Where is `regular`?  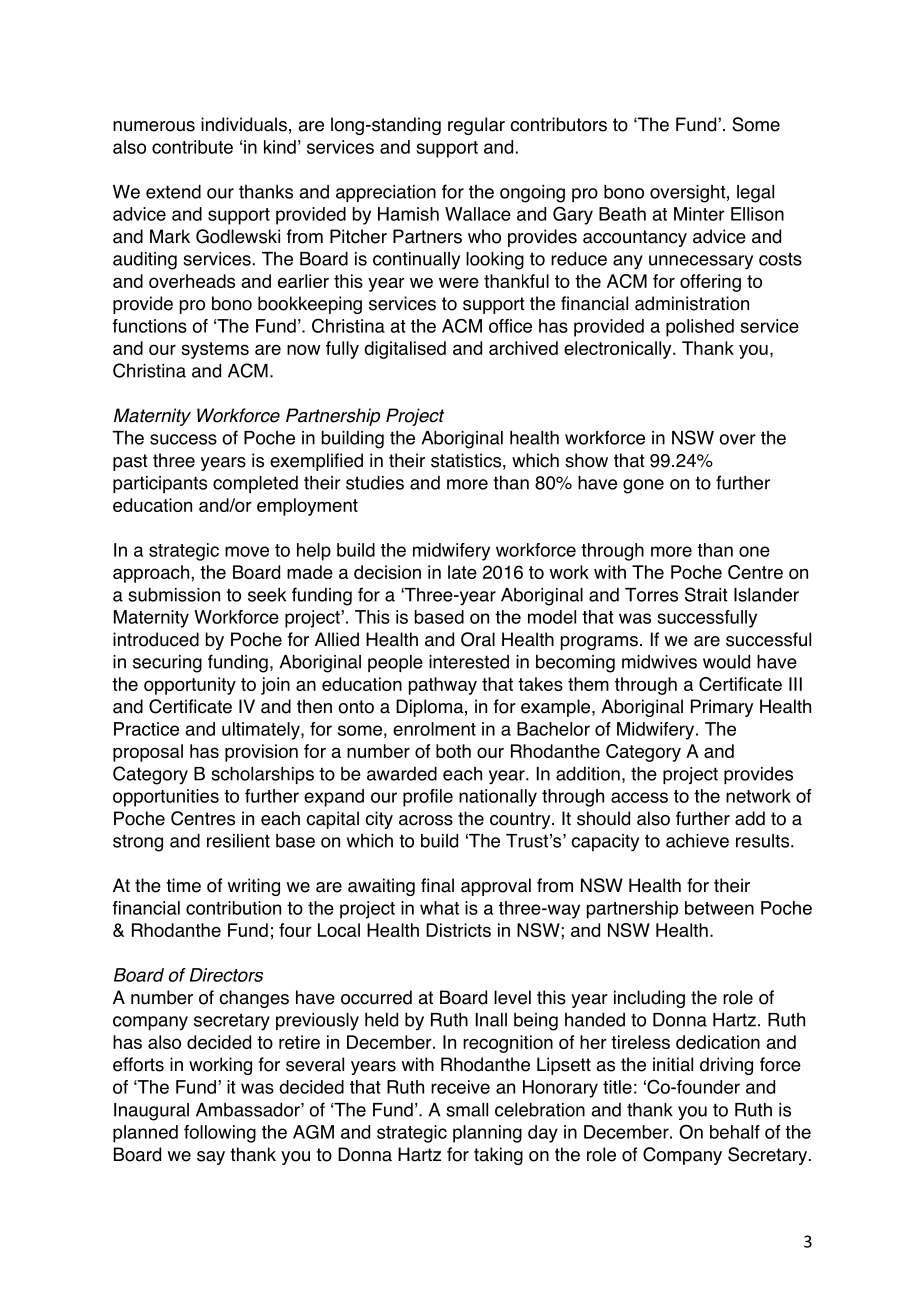
regular is located at coordinates (476, 126).
